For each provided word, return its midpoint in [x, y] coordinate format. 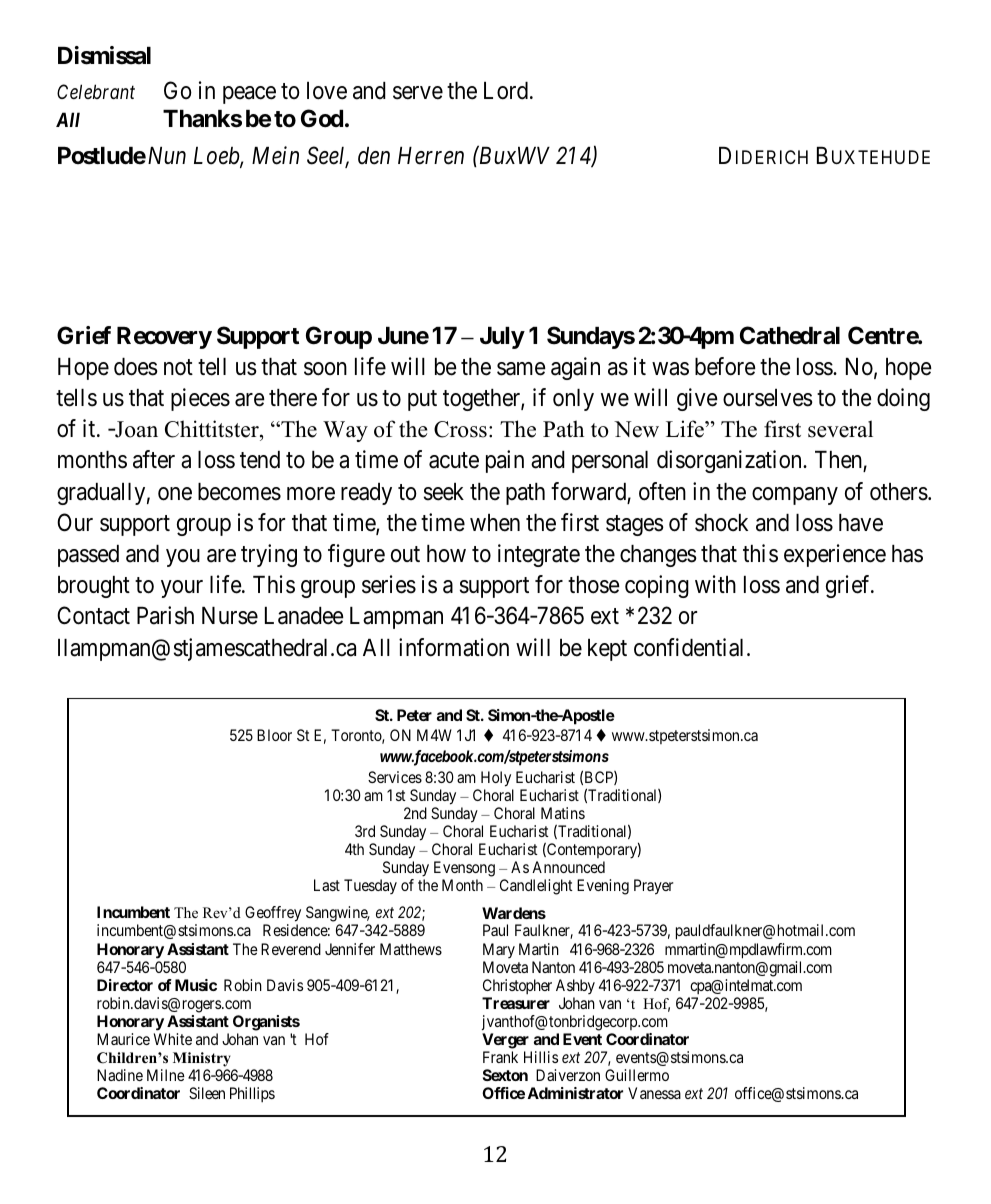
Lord [507, 91]
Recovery [164, 338]
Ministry [202, 1061]
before [725, 366]
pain [505, 461]
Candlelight [536, 887]
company [795, 496]
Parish [165, 615]
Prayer [653, 887]
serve [418, 93]
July [502, 338]
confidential [691, 647]
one [175, 494]
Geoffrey [273, 915]
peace [249, 95]
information [454, 647]
